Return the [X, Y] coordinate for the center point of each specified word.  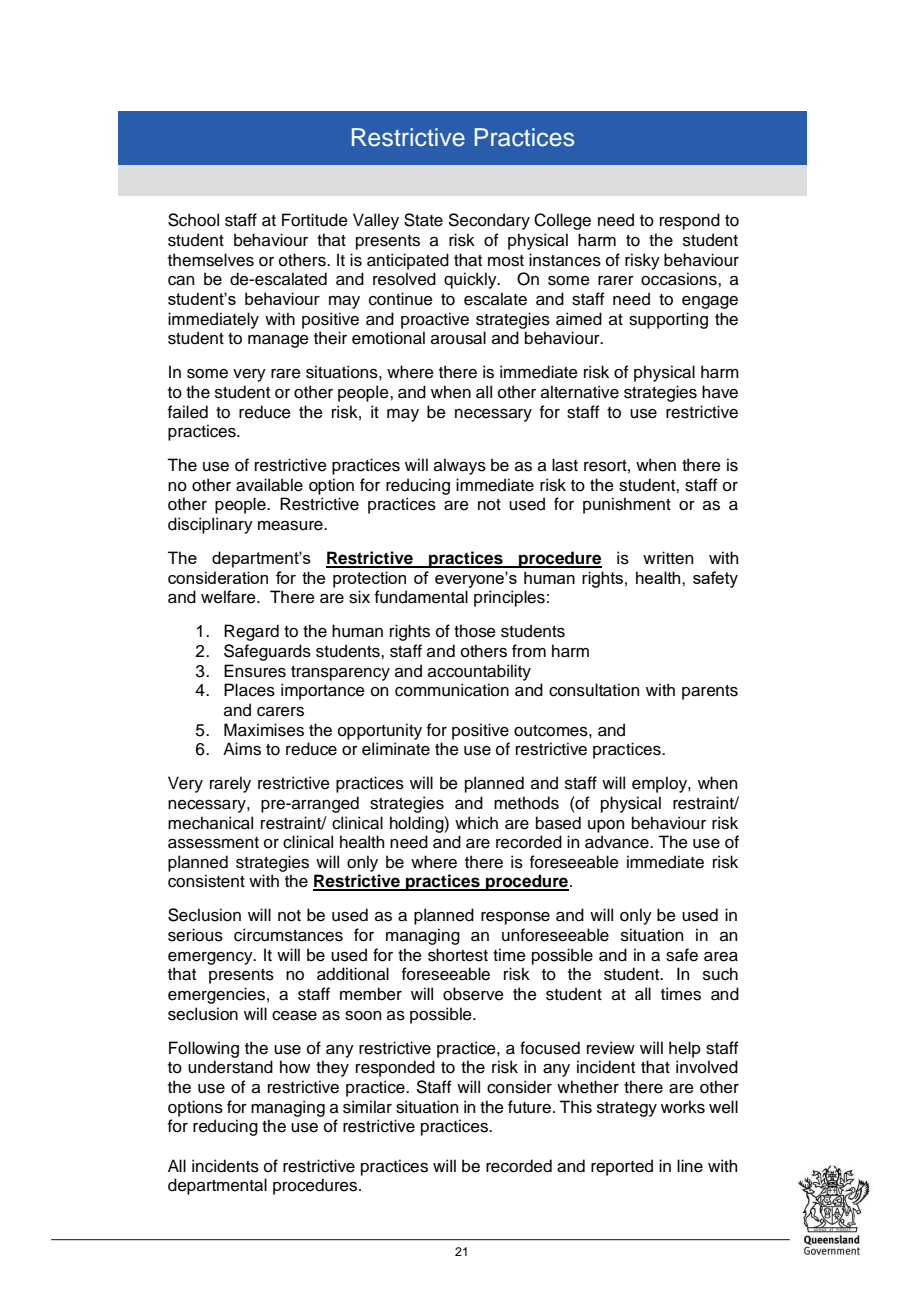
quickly [471, 280]
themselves [211, 260]
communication [452, 690]
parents [710, 692]
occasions [680, 279]
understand [230, 1067]
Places [249, 690]
